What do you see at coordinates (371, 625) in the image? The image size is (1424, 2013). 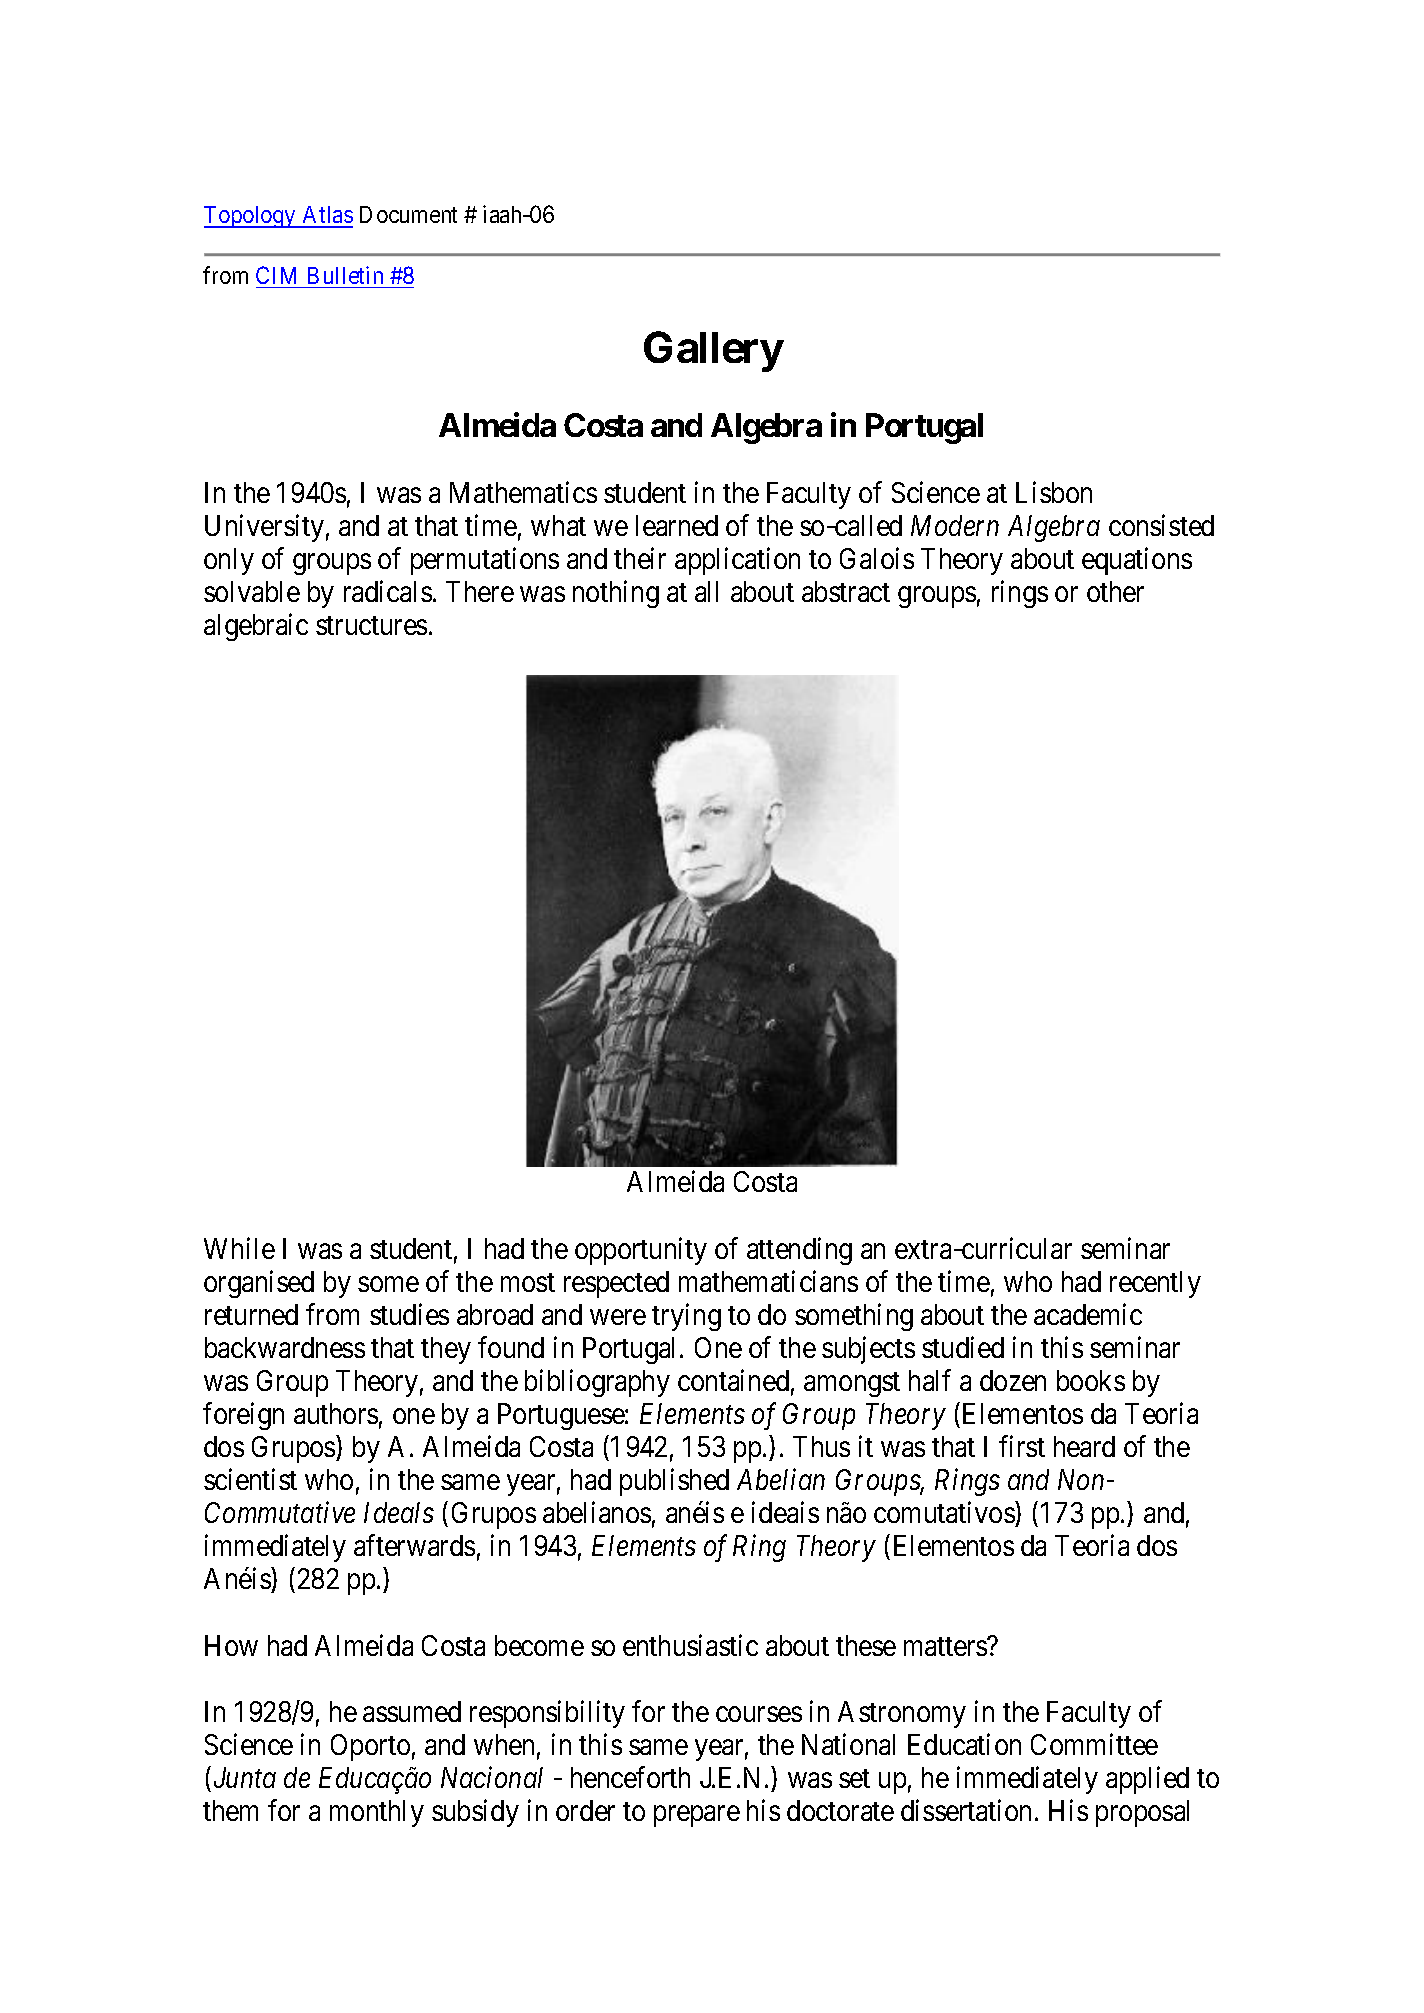 I see `structures` at bounding box center [371, 625].
